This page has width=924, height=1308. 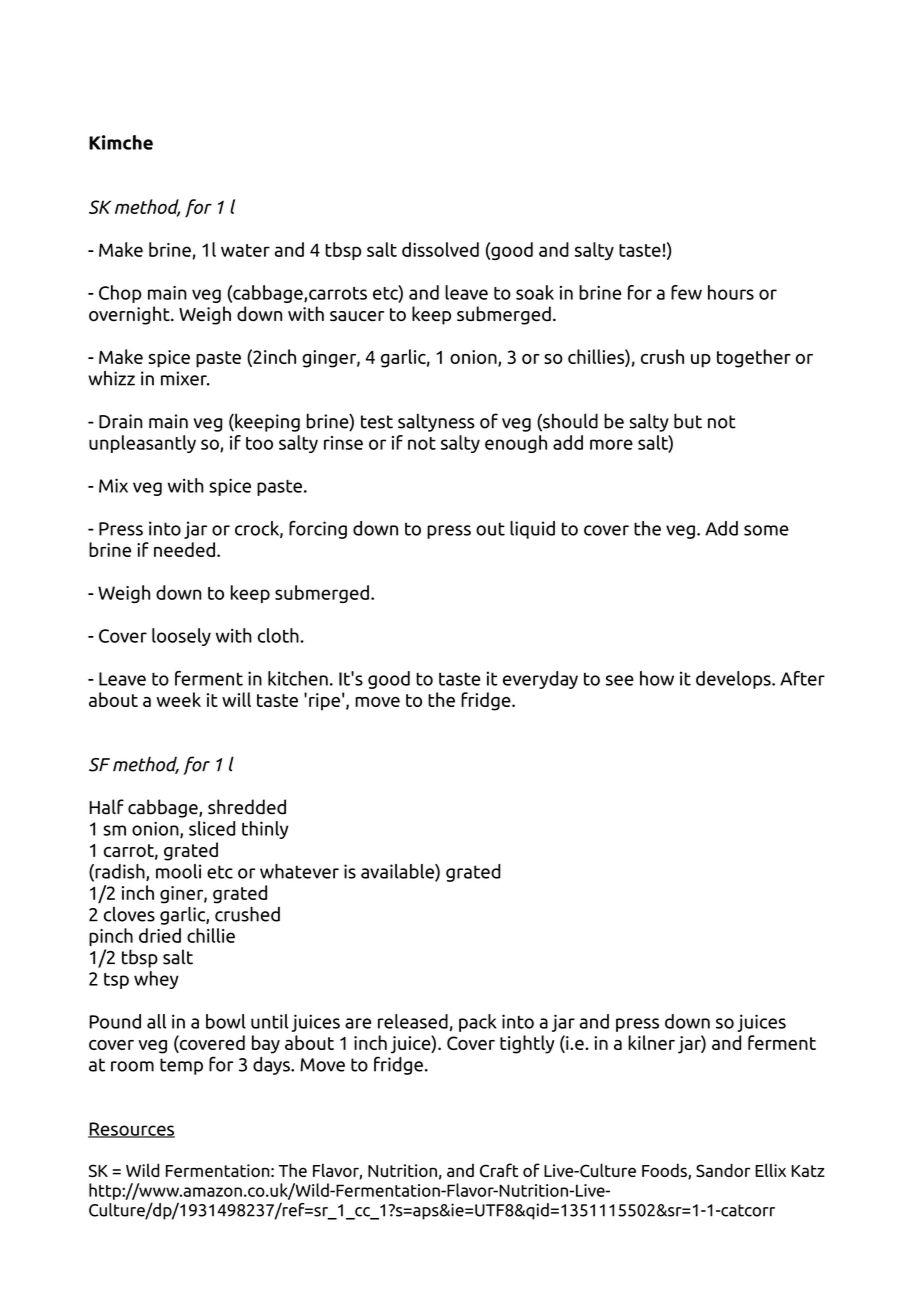 I want to click on Craft, so click(x=499, y=1170).
